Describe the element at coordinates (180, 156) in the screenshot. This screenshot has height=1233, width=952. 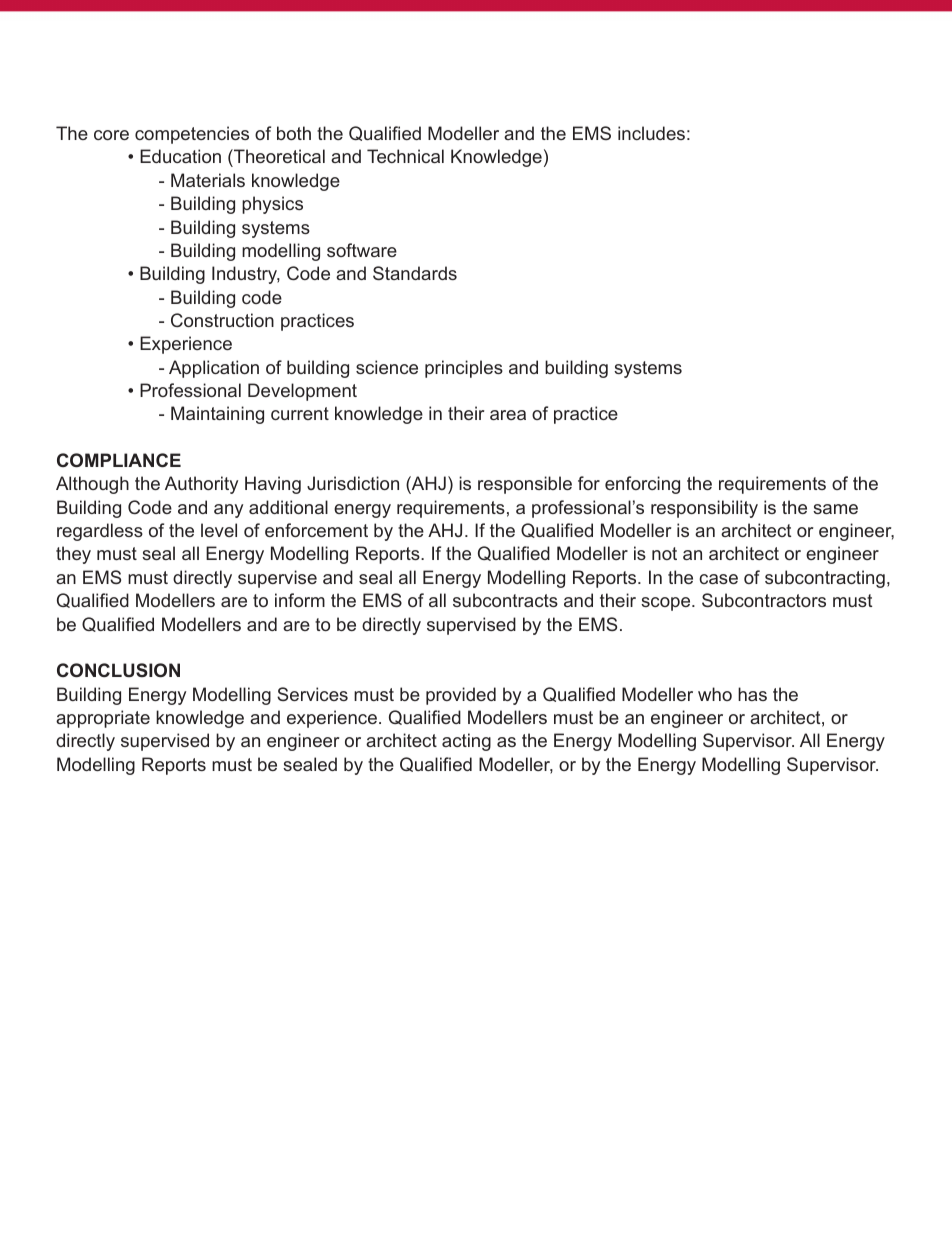
I see `Education` at that location.
